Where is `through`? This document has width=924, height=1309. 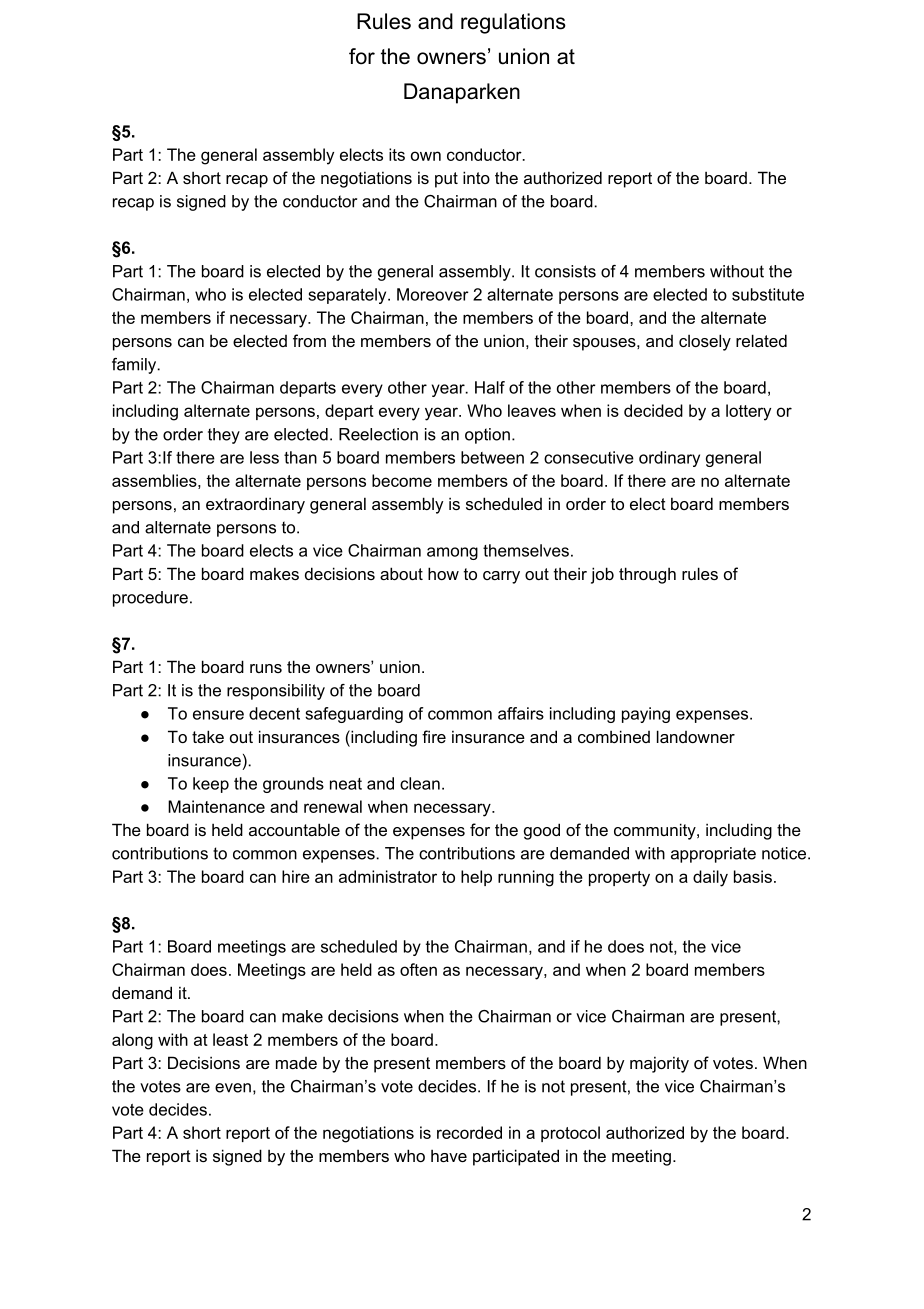
through is located at coordinates (647, 575).
